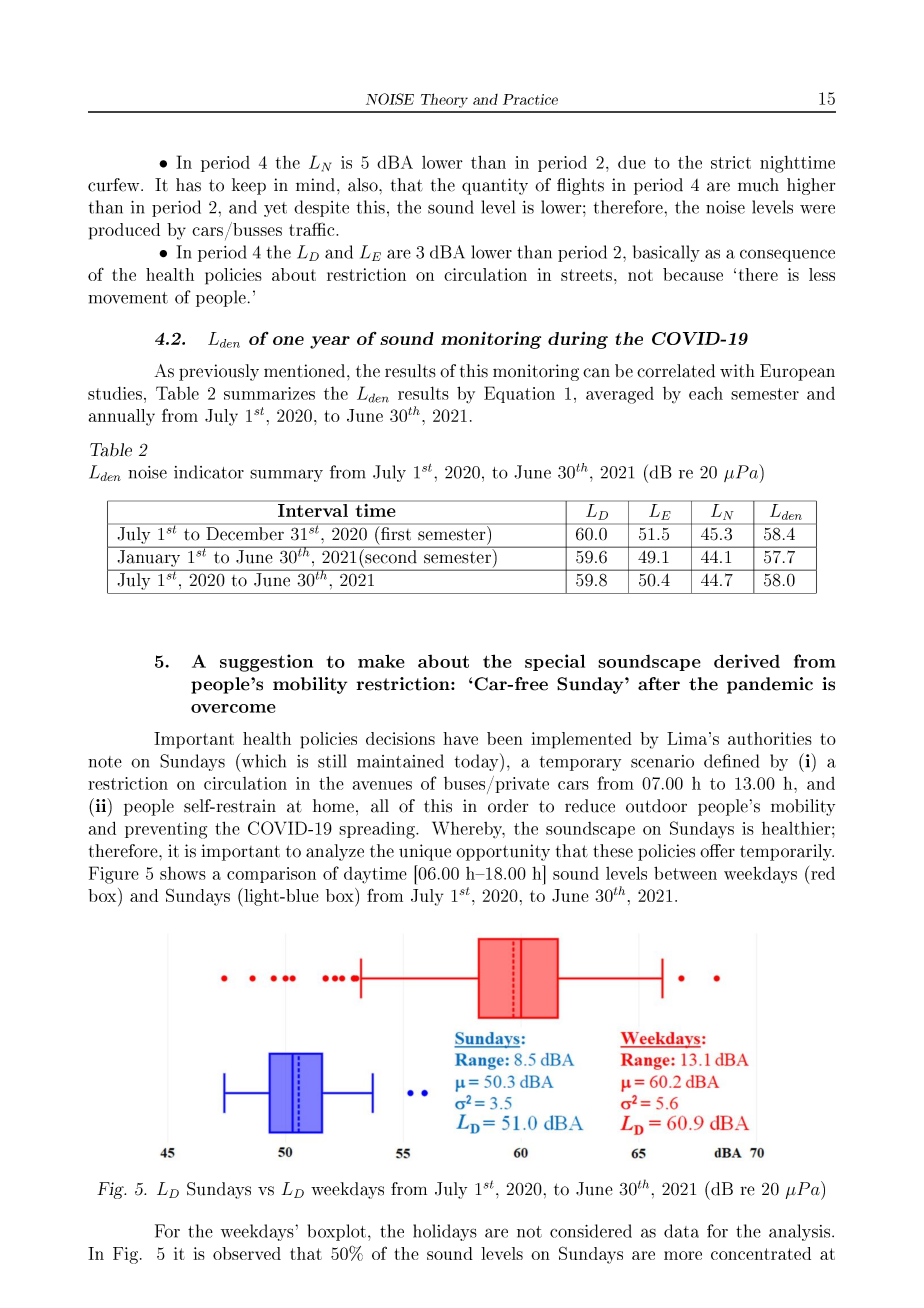 The width and height of the page is (924, 1308). What do you see at coordinates (209, 472) in the page?
I see `indicator` at bounding box center [209, 472].
